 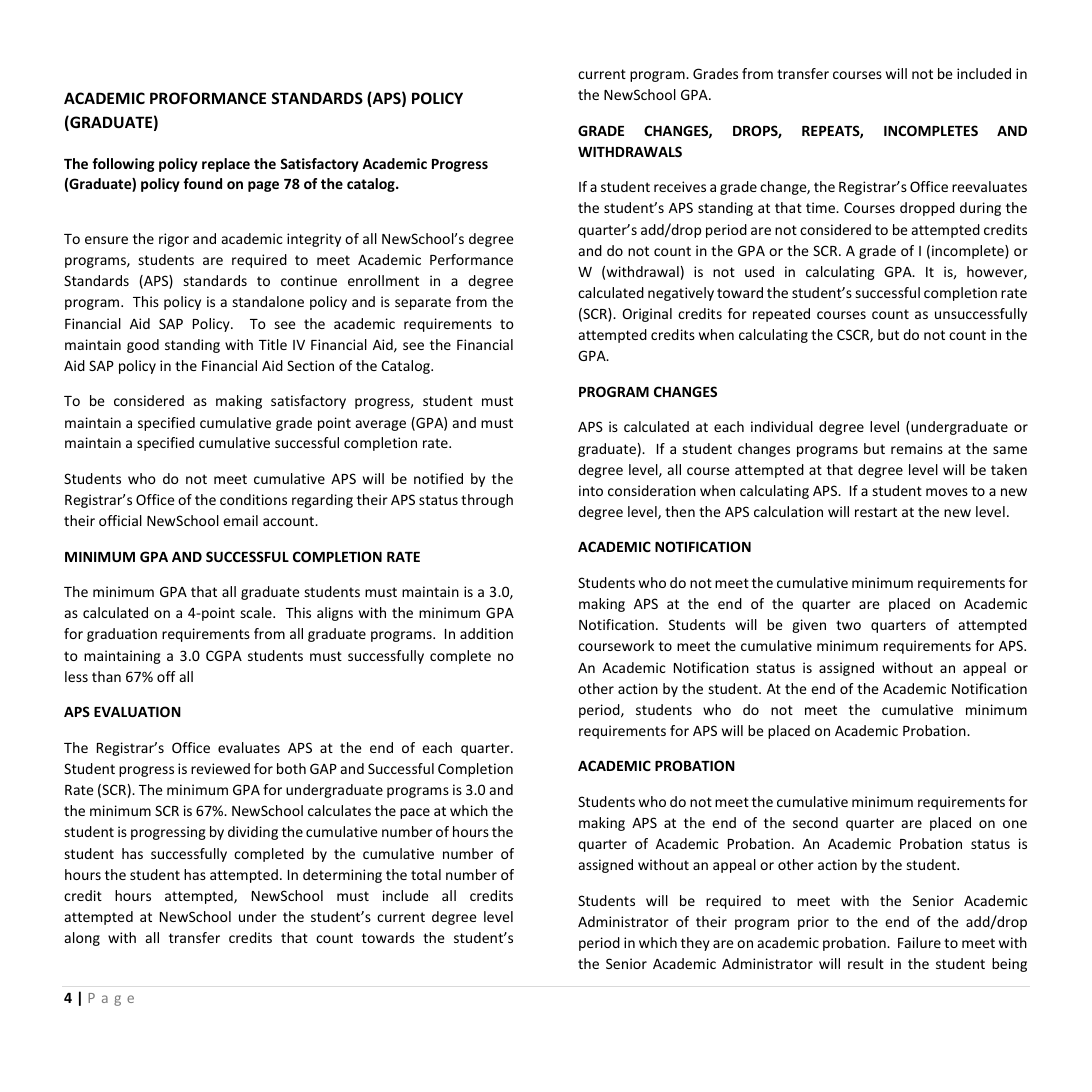 What do you see at coordinates (919, 942) in the page?
I see `Failure` at bounding box center [919, 942].
